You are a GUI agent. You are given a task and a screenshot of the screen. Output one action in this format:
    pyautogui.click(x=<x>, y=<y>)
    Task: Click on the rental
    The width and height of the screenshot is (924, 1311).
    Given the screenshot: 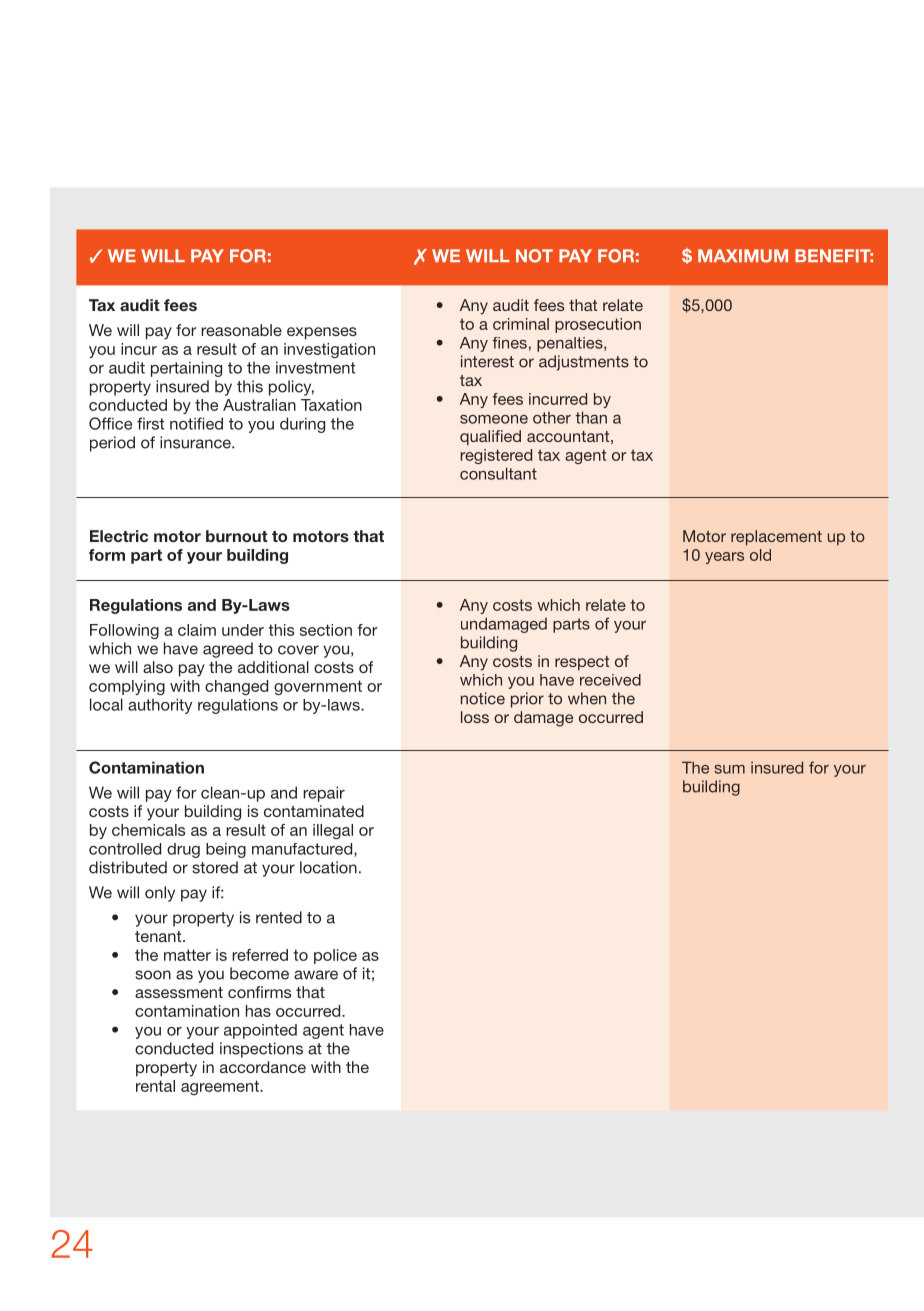 What is the action you would take?
    pyautogui.click(x=155, y=1086)
